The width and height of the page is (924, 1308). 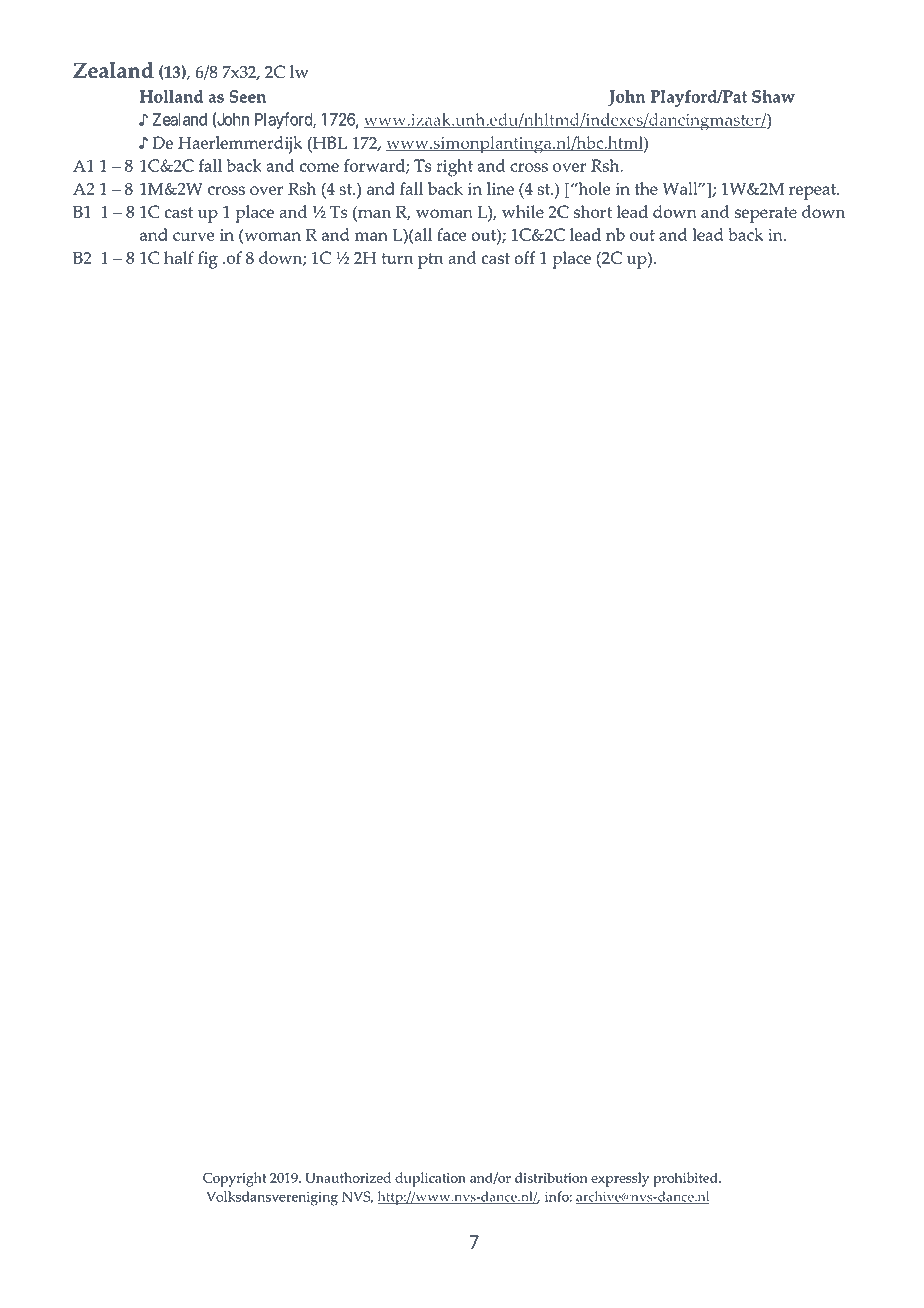 I want to click on seperate, so click(x=766, y=215).
